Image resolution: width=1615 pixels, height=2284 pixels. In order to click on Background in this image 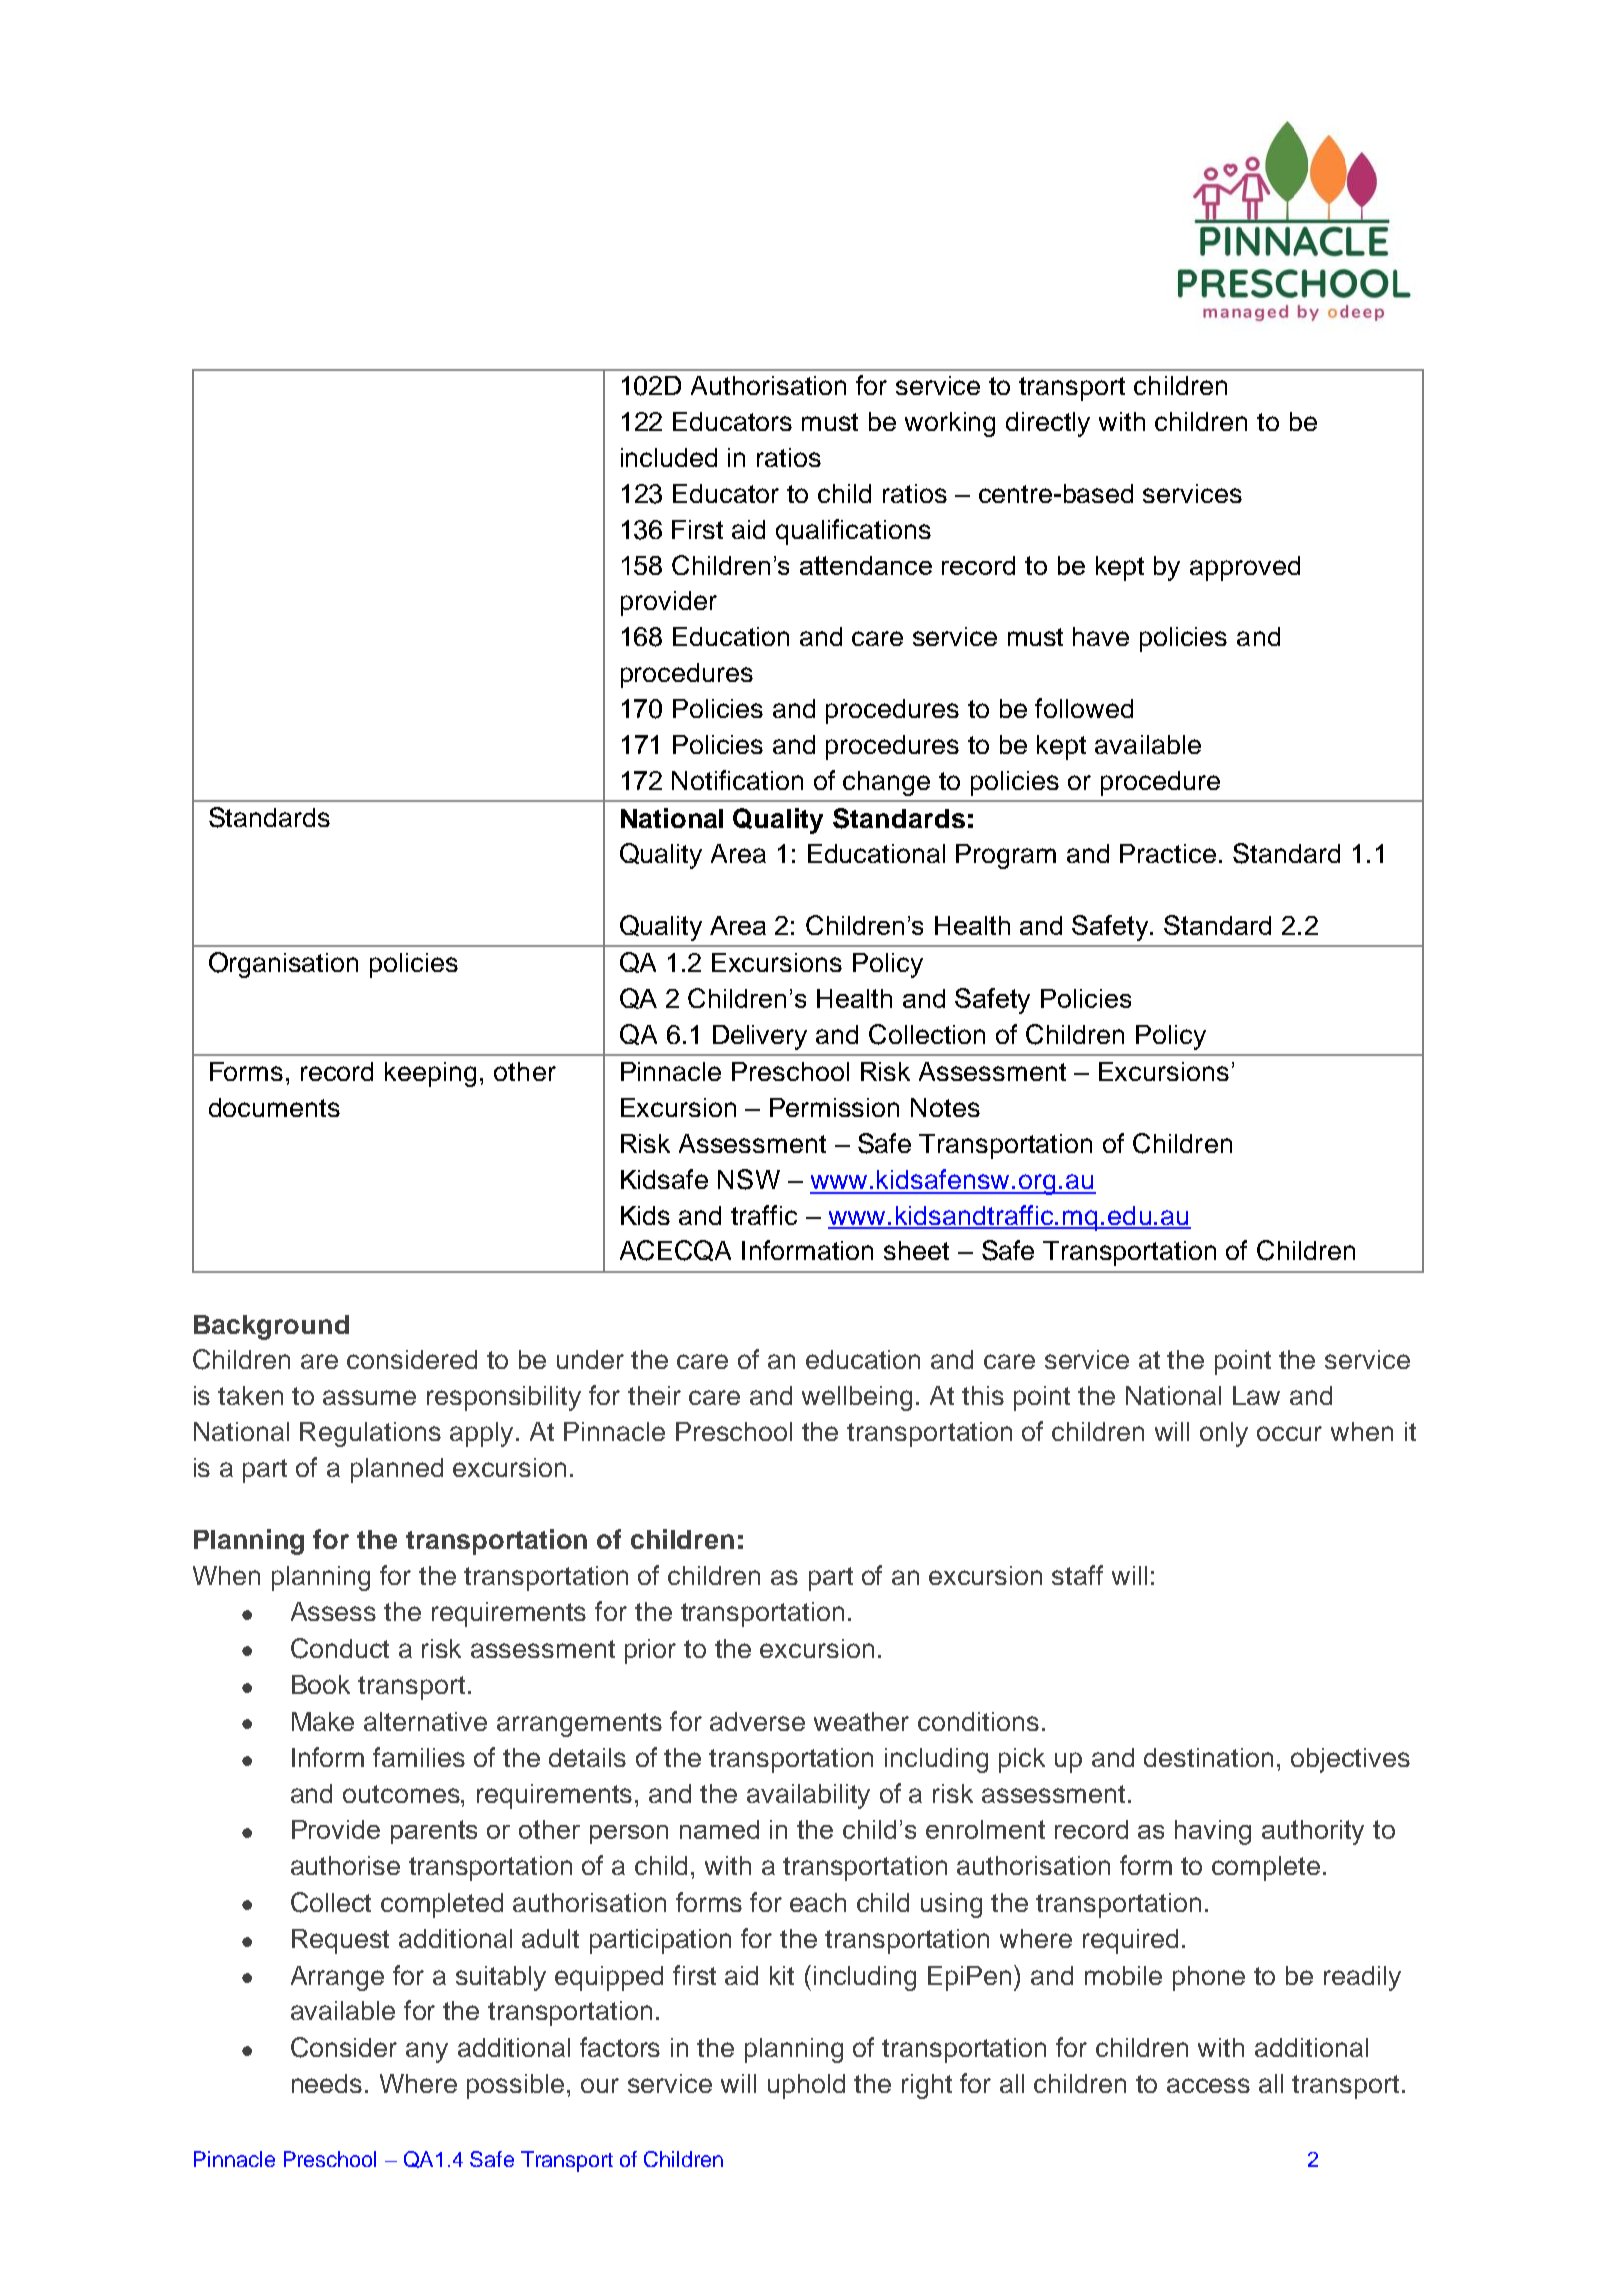, I will do `click(271, 1327)`.
